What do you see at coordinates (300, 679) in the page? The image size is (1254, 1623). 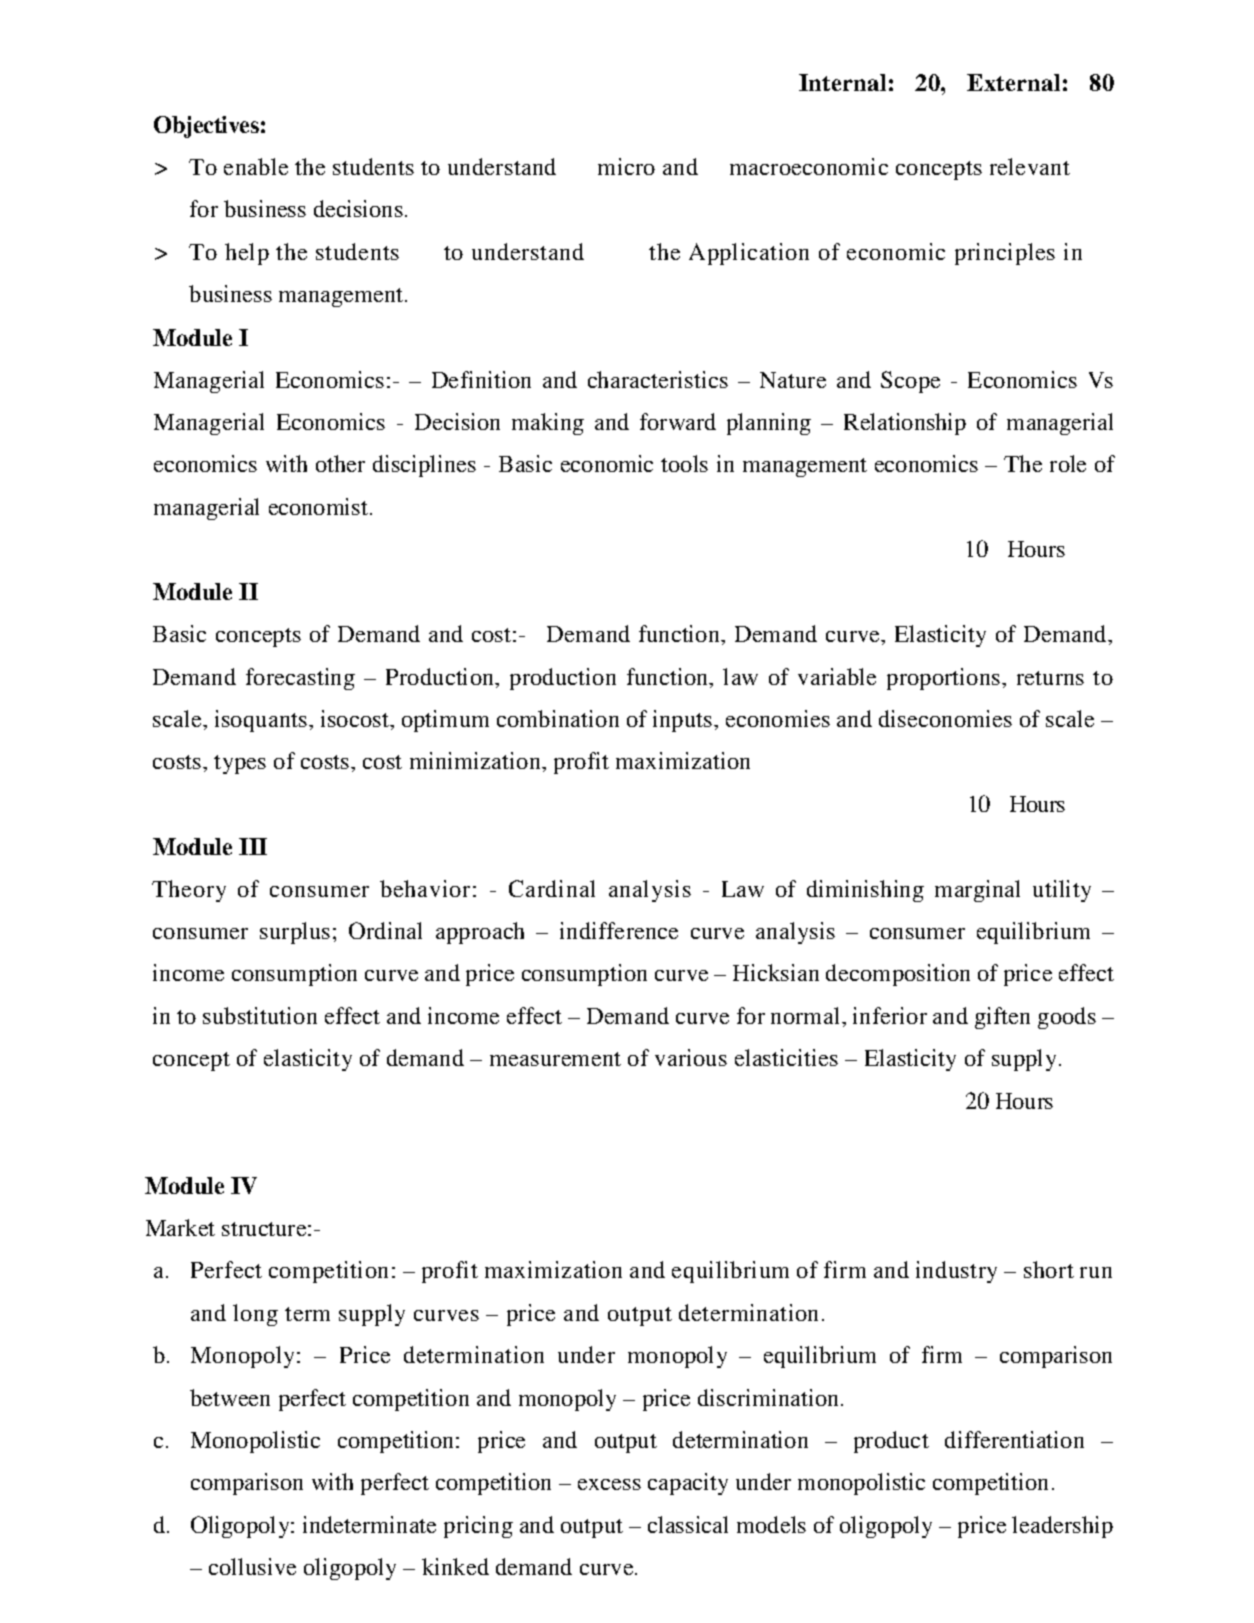 I see `forecasting` at bounding box center [300, 679].
